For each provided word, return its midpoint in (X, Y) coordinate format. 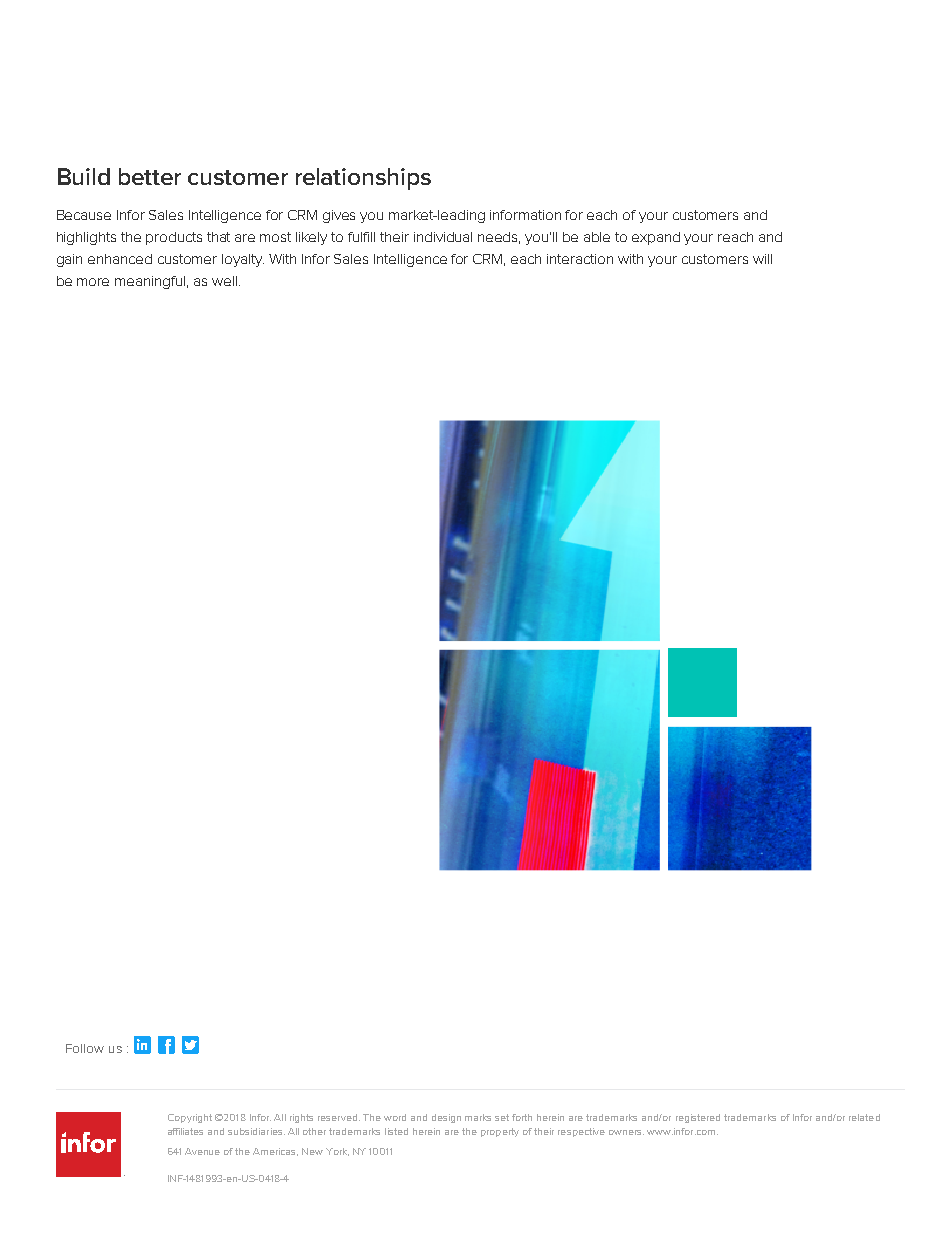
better (150, 176)
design (446, 1118)
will (762, 259)
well (224, 281)
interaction (580, 259)
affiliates (185, 1131)
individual (443, 237)
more (93, 282)
